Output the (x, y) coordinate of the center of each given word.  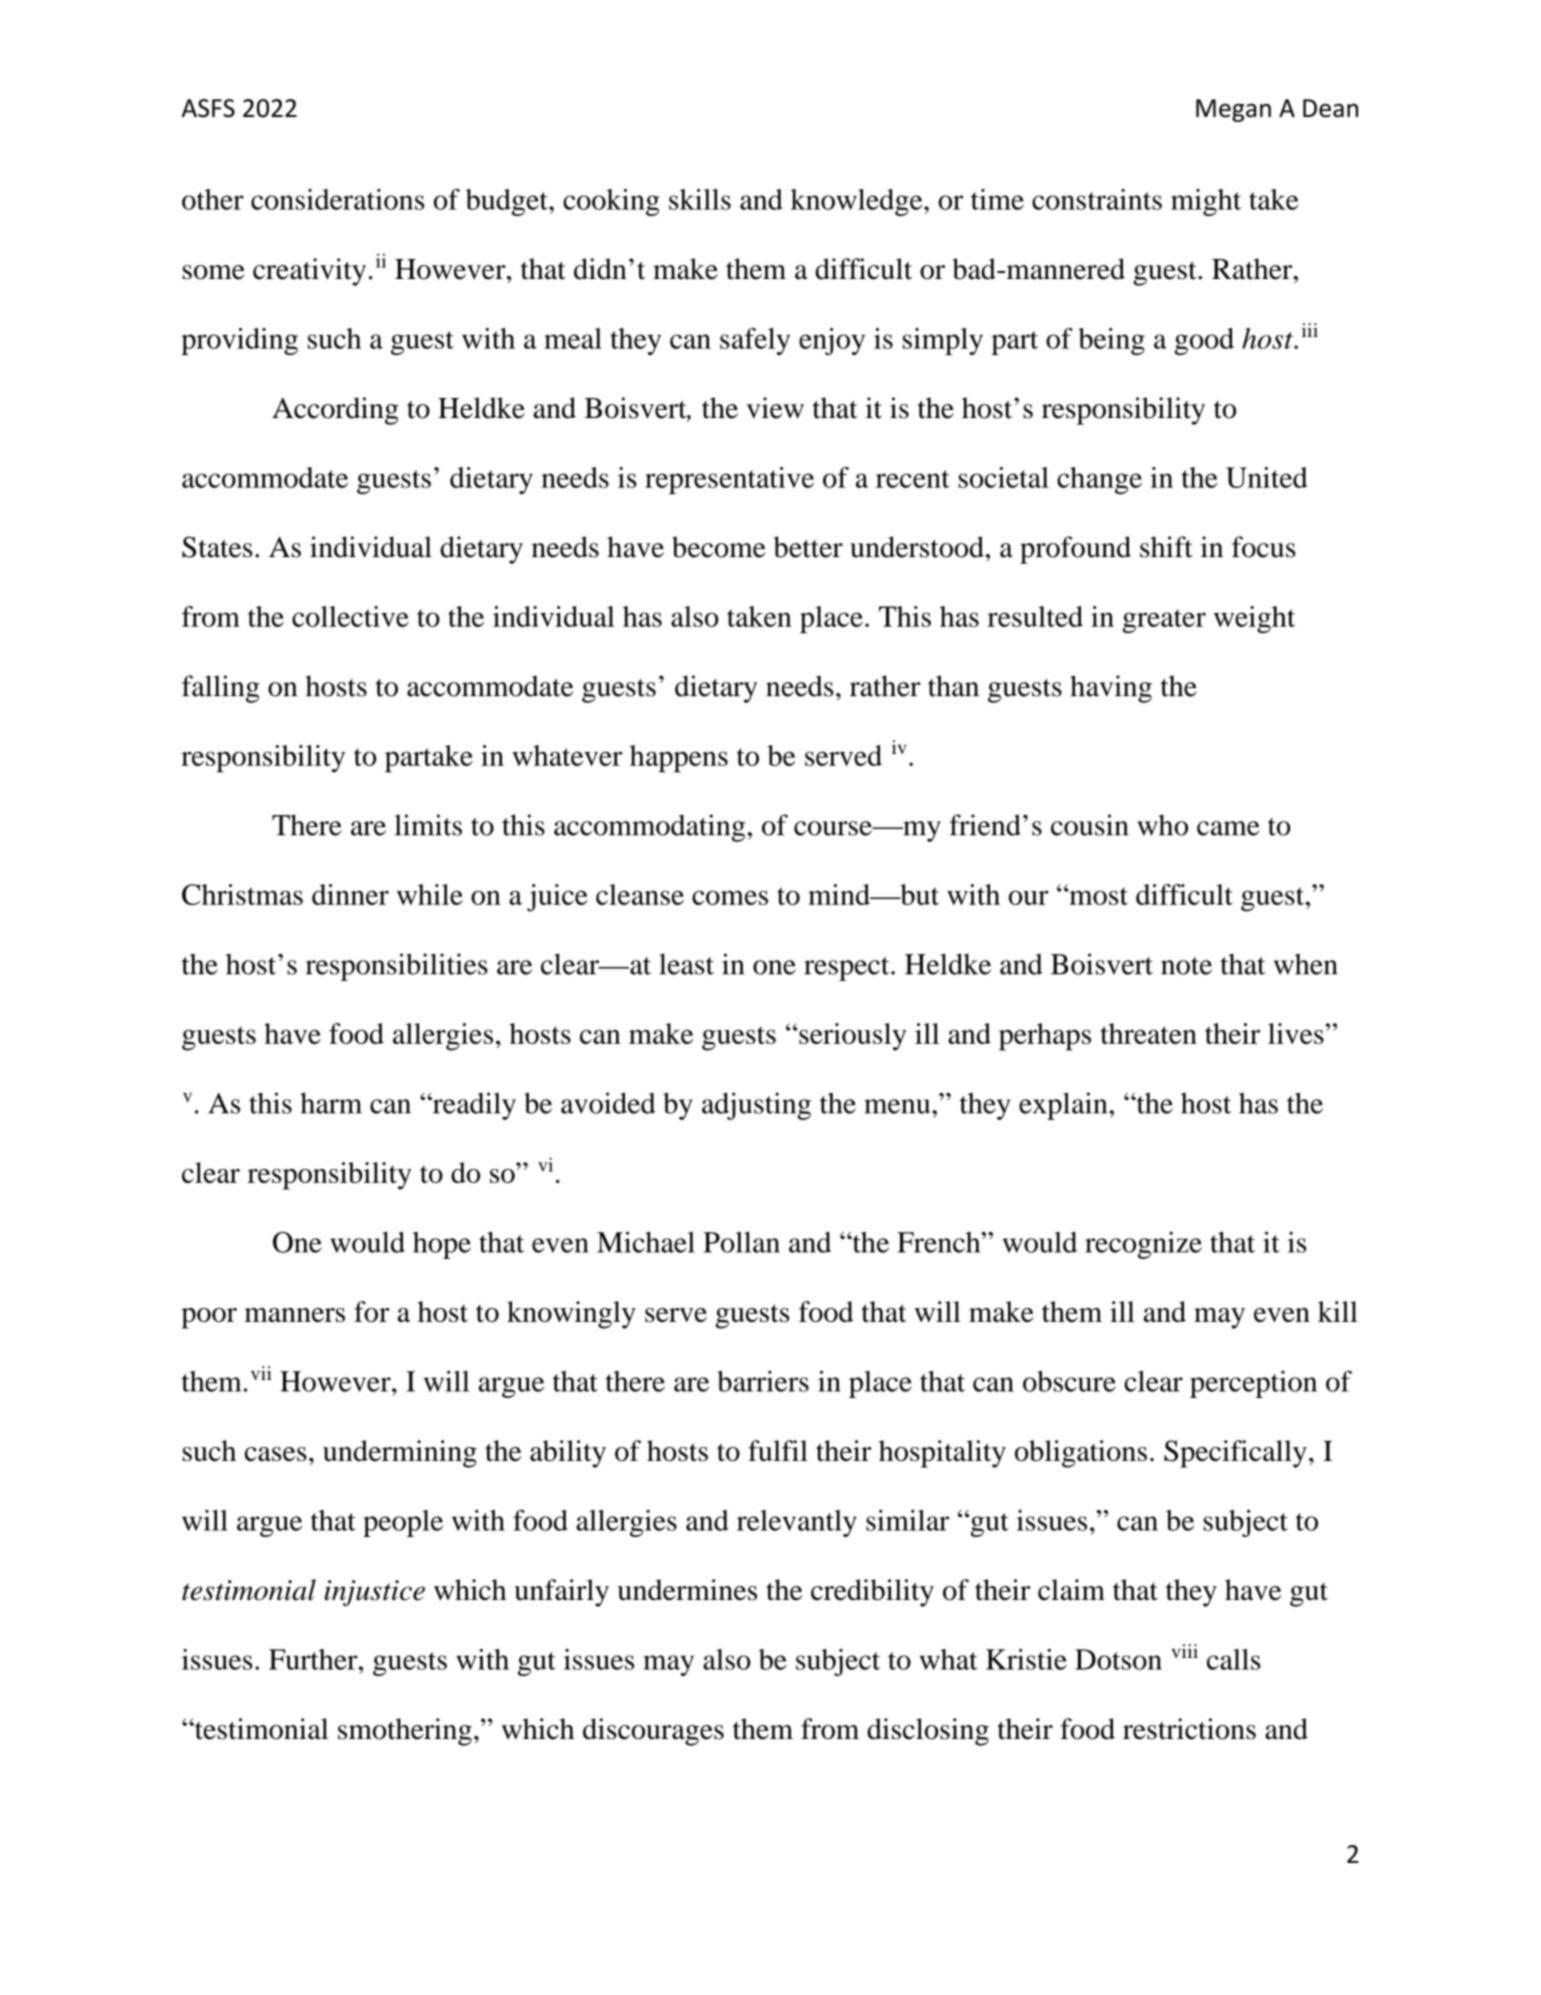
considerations (337, 199)
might (1206, 202)
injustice (374, 1593)
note (1186, 966)
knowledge (858, 202)
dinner (350, 894)
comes (730, 897)
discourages (653, 1732)
